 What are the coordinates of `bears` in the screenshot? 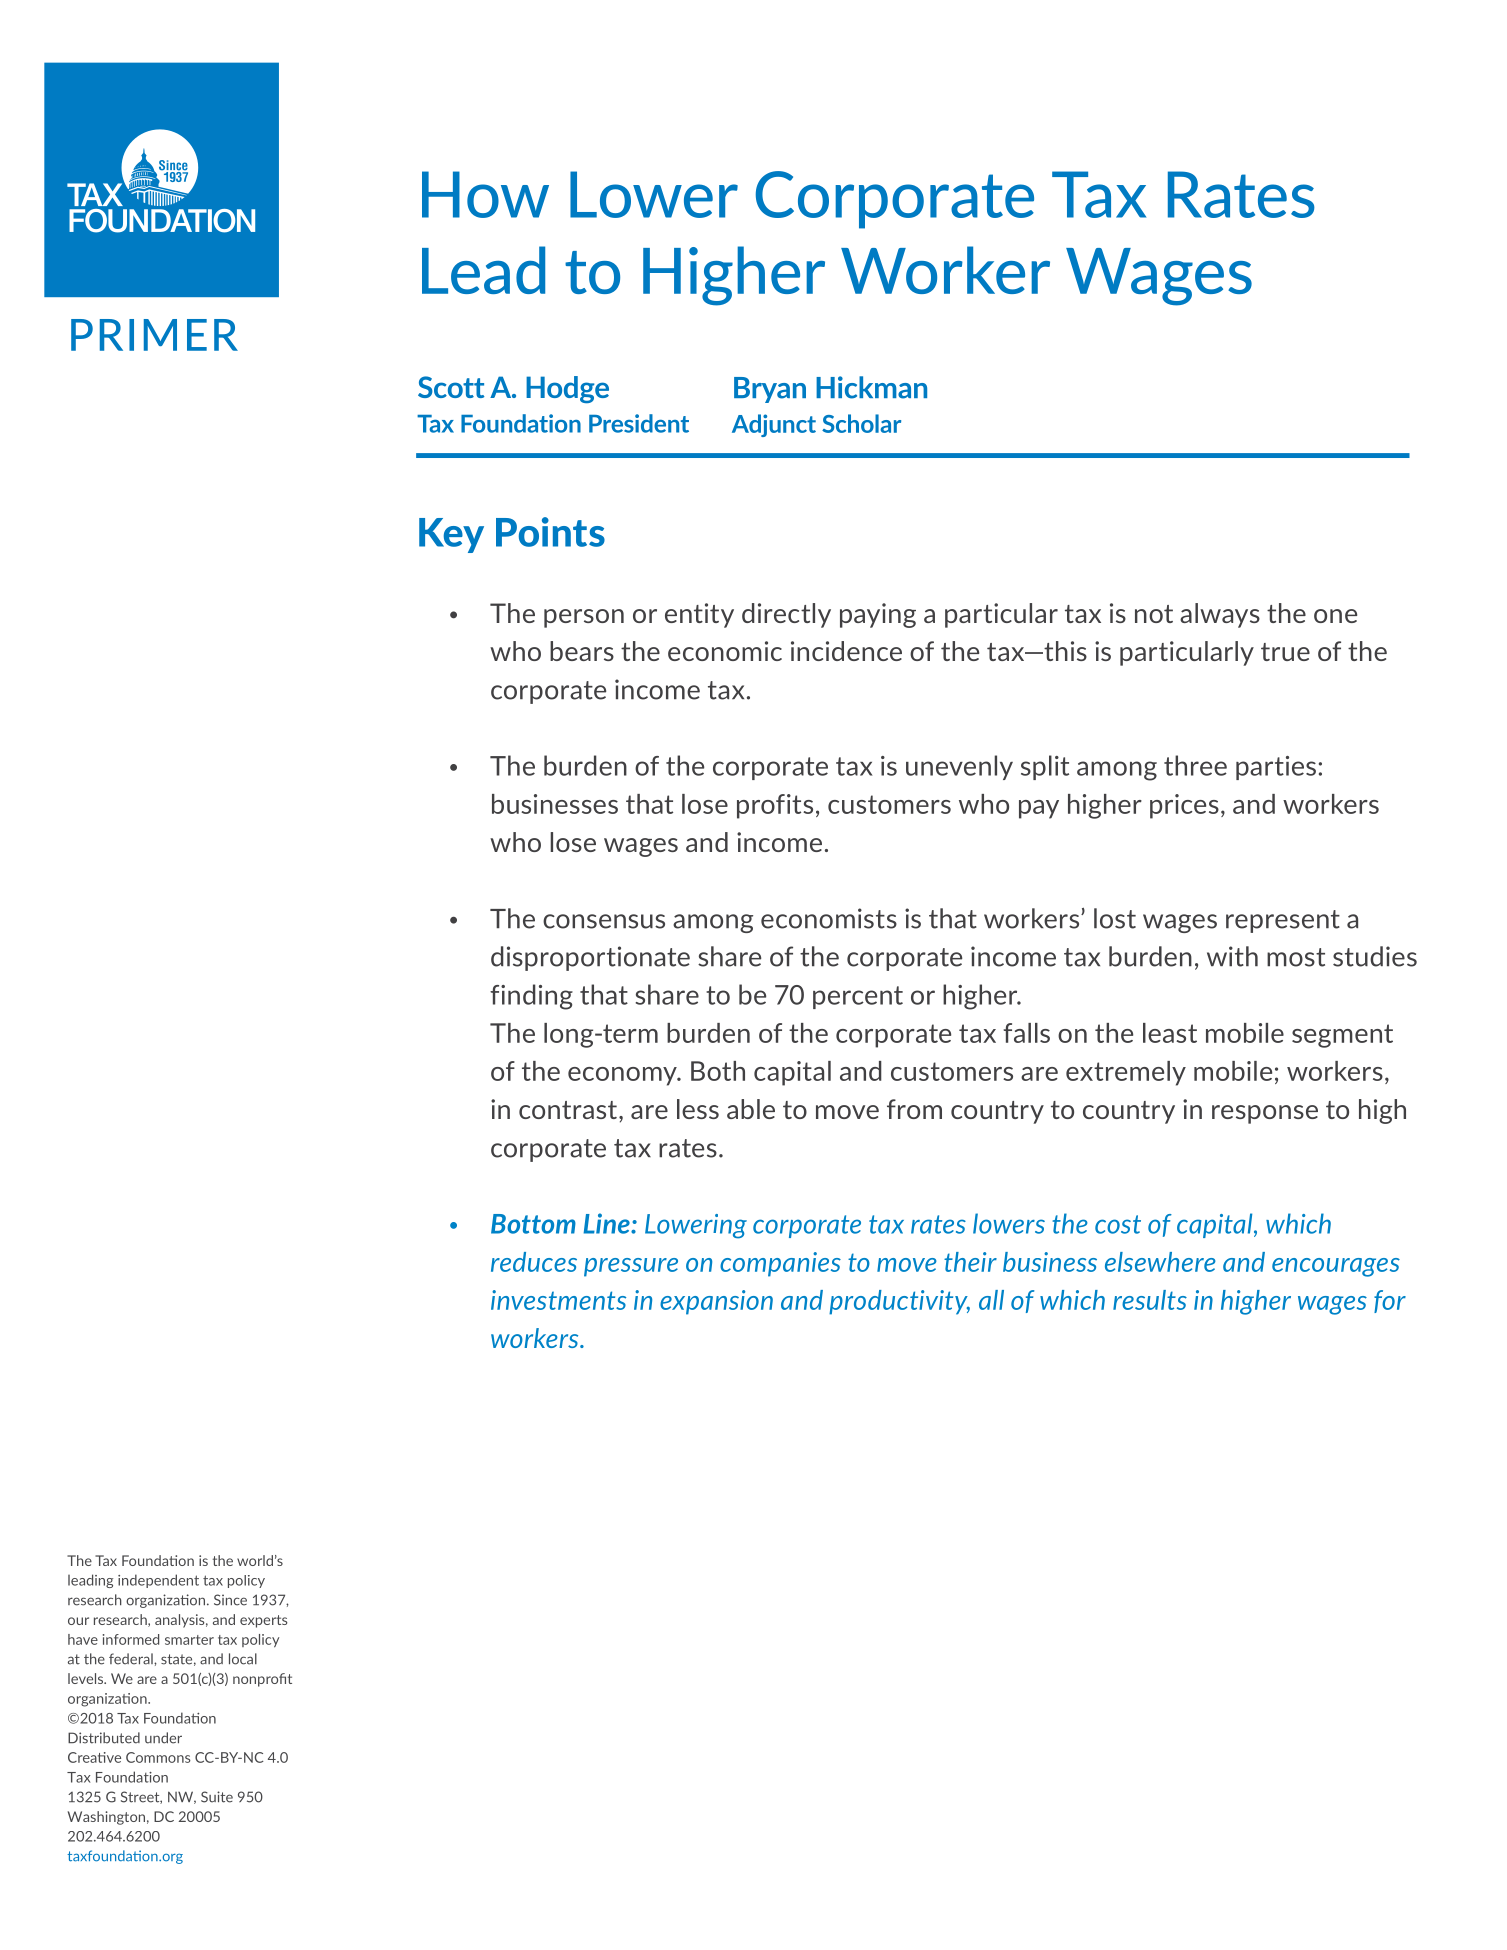 It's located at (582, 651).
